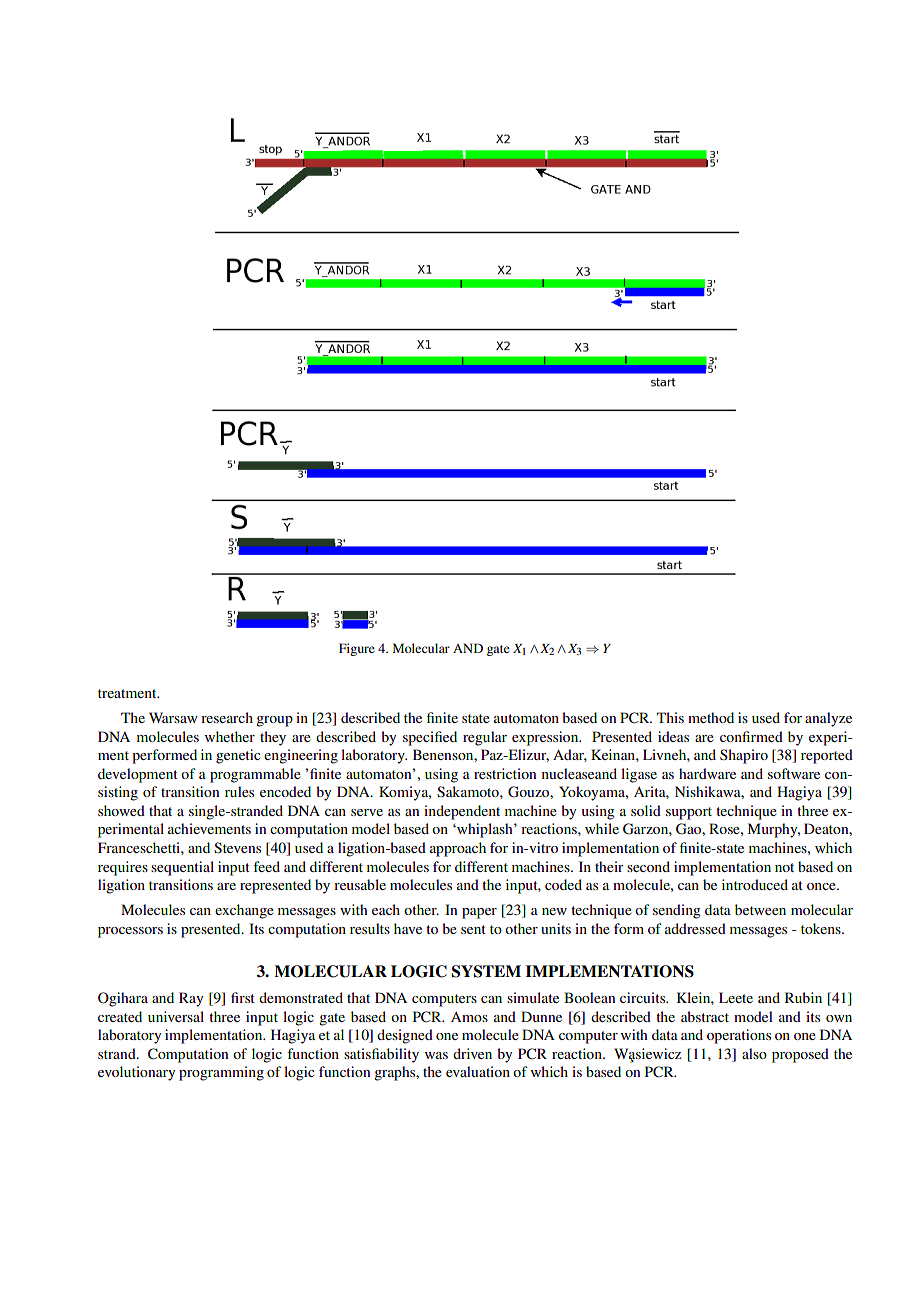  Describe the element at coordinates (239, 791) in the screenshot. I see `rules` at that location.
